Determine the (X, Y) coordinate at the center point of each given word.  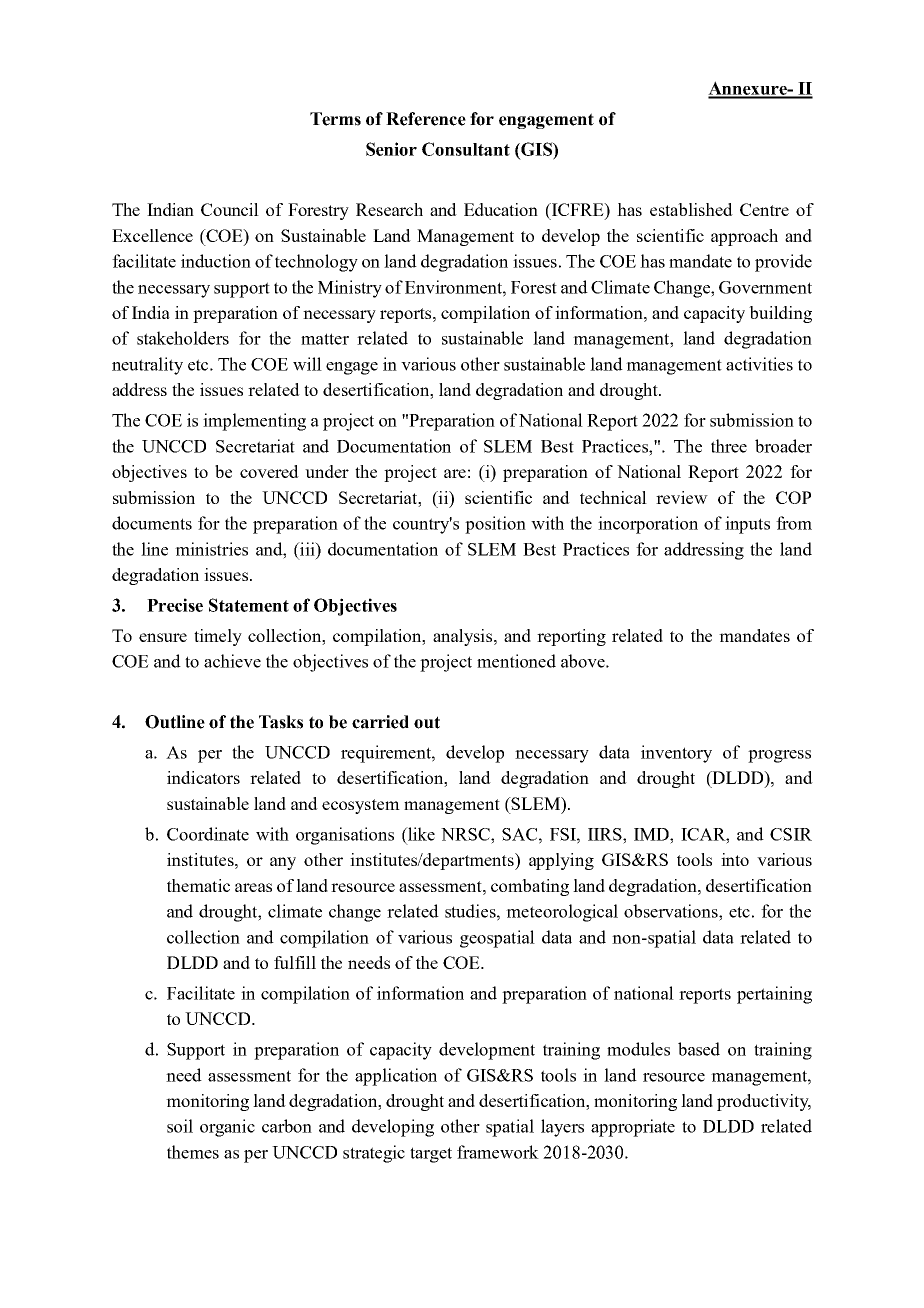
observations (672, 911)
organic (227, 1128)
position (495, 525)
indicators (203, 777)
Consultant (466, 149)
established (691, 209)
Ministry (350, 289)
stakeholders (183, 338)
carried (380, 722)
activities (759, 364)
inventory (676, 754)
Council (230, 209)
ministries (211, 549)
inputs (747, 525)
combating (530, 887)
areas (253, 887)
